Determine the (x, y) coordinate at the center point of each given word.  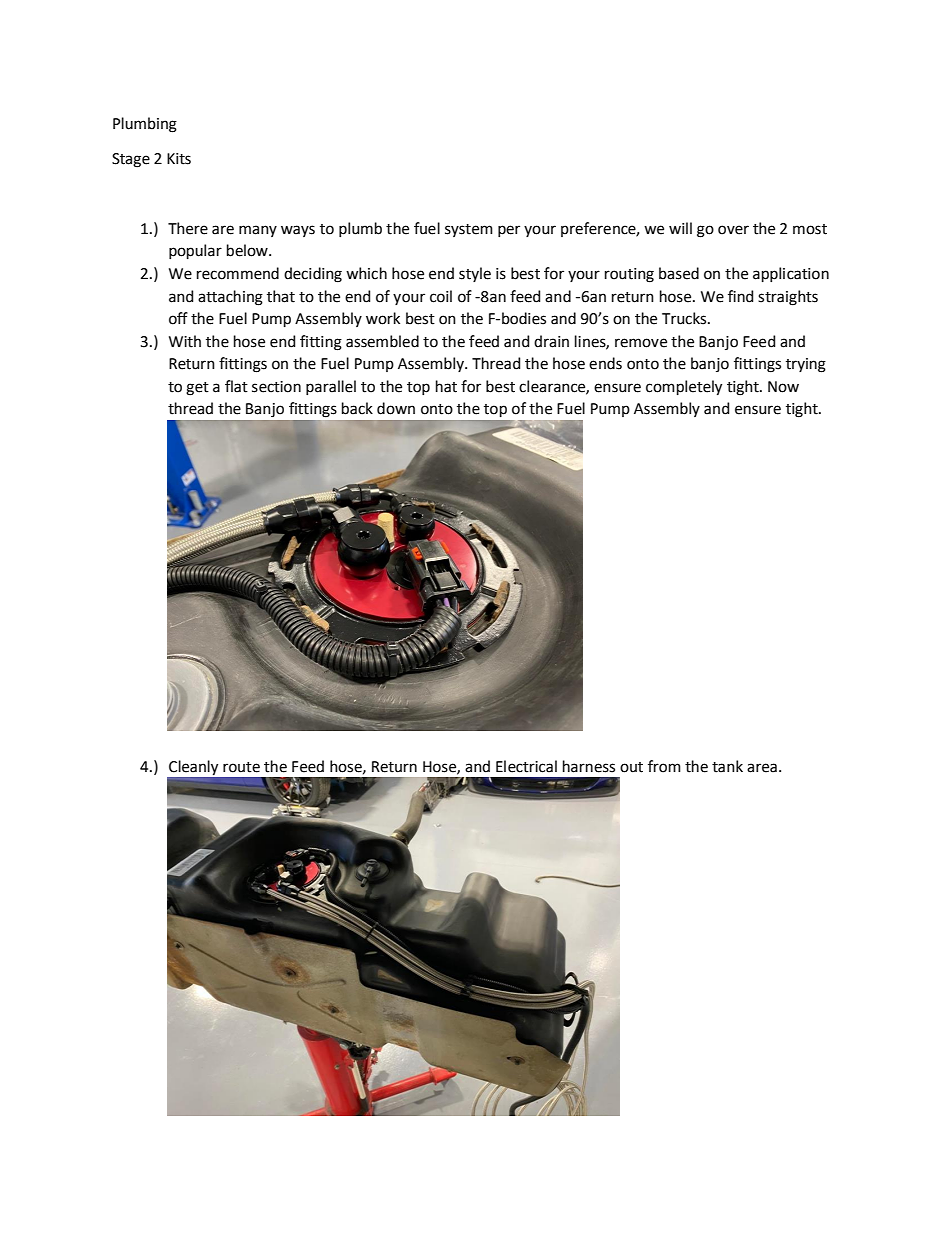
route (241, 767)
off (178, 318)
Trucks (685, 318)
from (664, 766)
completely (684, 387)
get (197, 389)
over (733, 230)
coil (441, 296)
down (396, 408)
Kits (179, 159)
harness (589, 766)
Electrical (526, 766)
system (469, 230)
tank (727, 766)
